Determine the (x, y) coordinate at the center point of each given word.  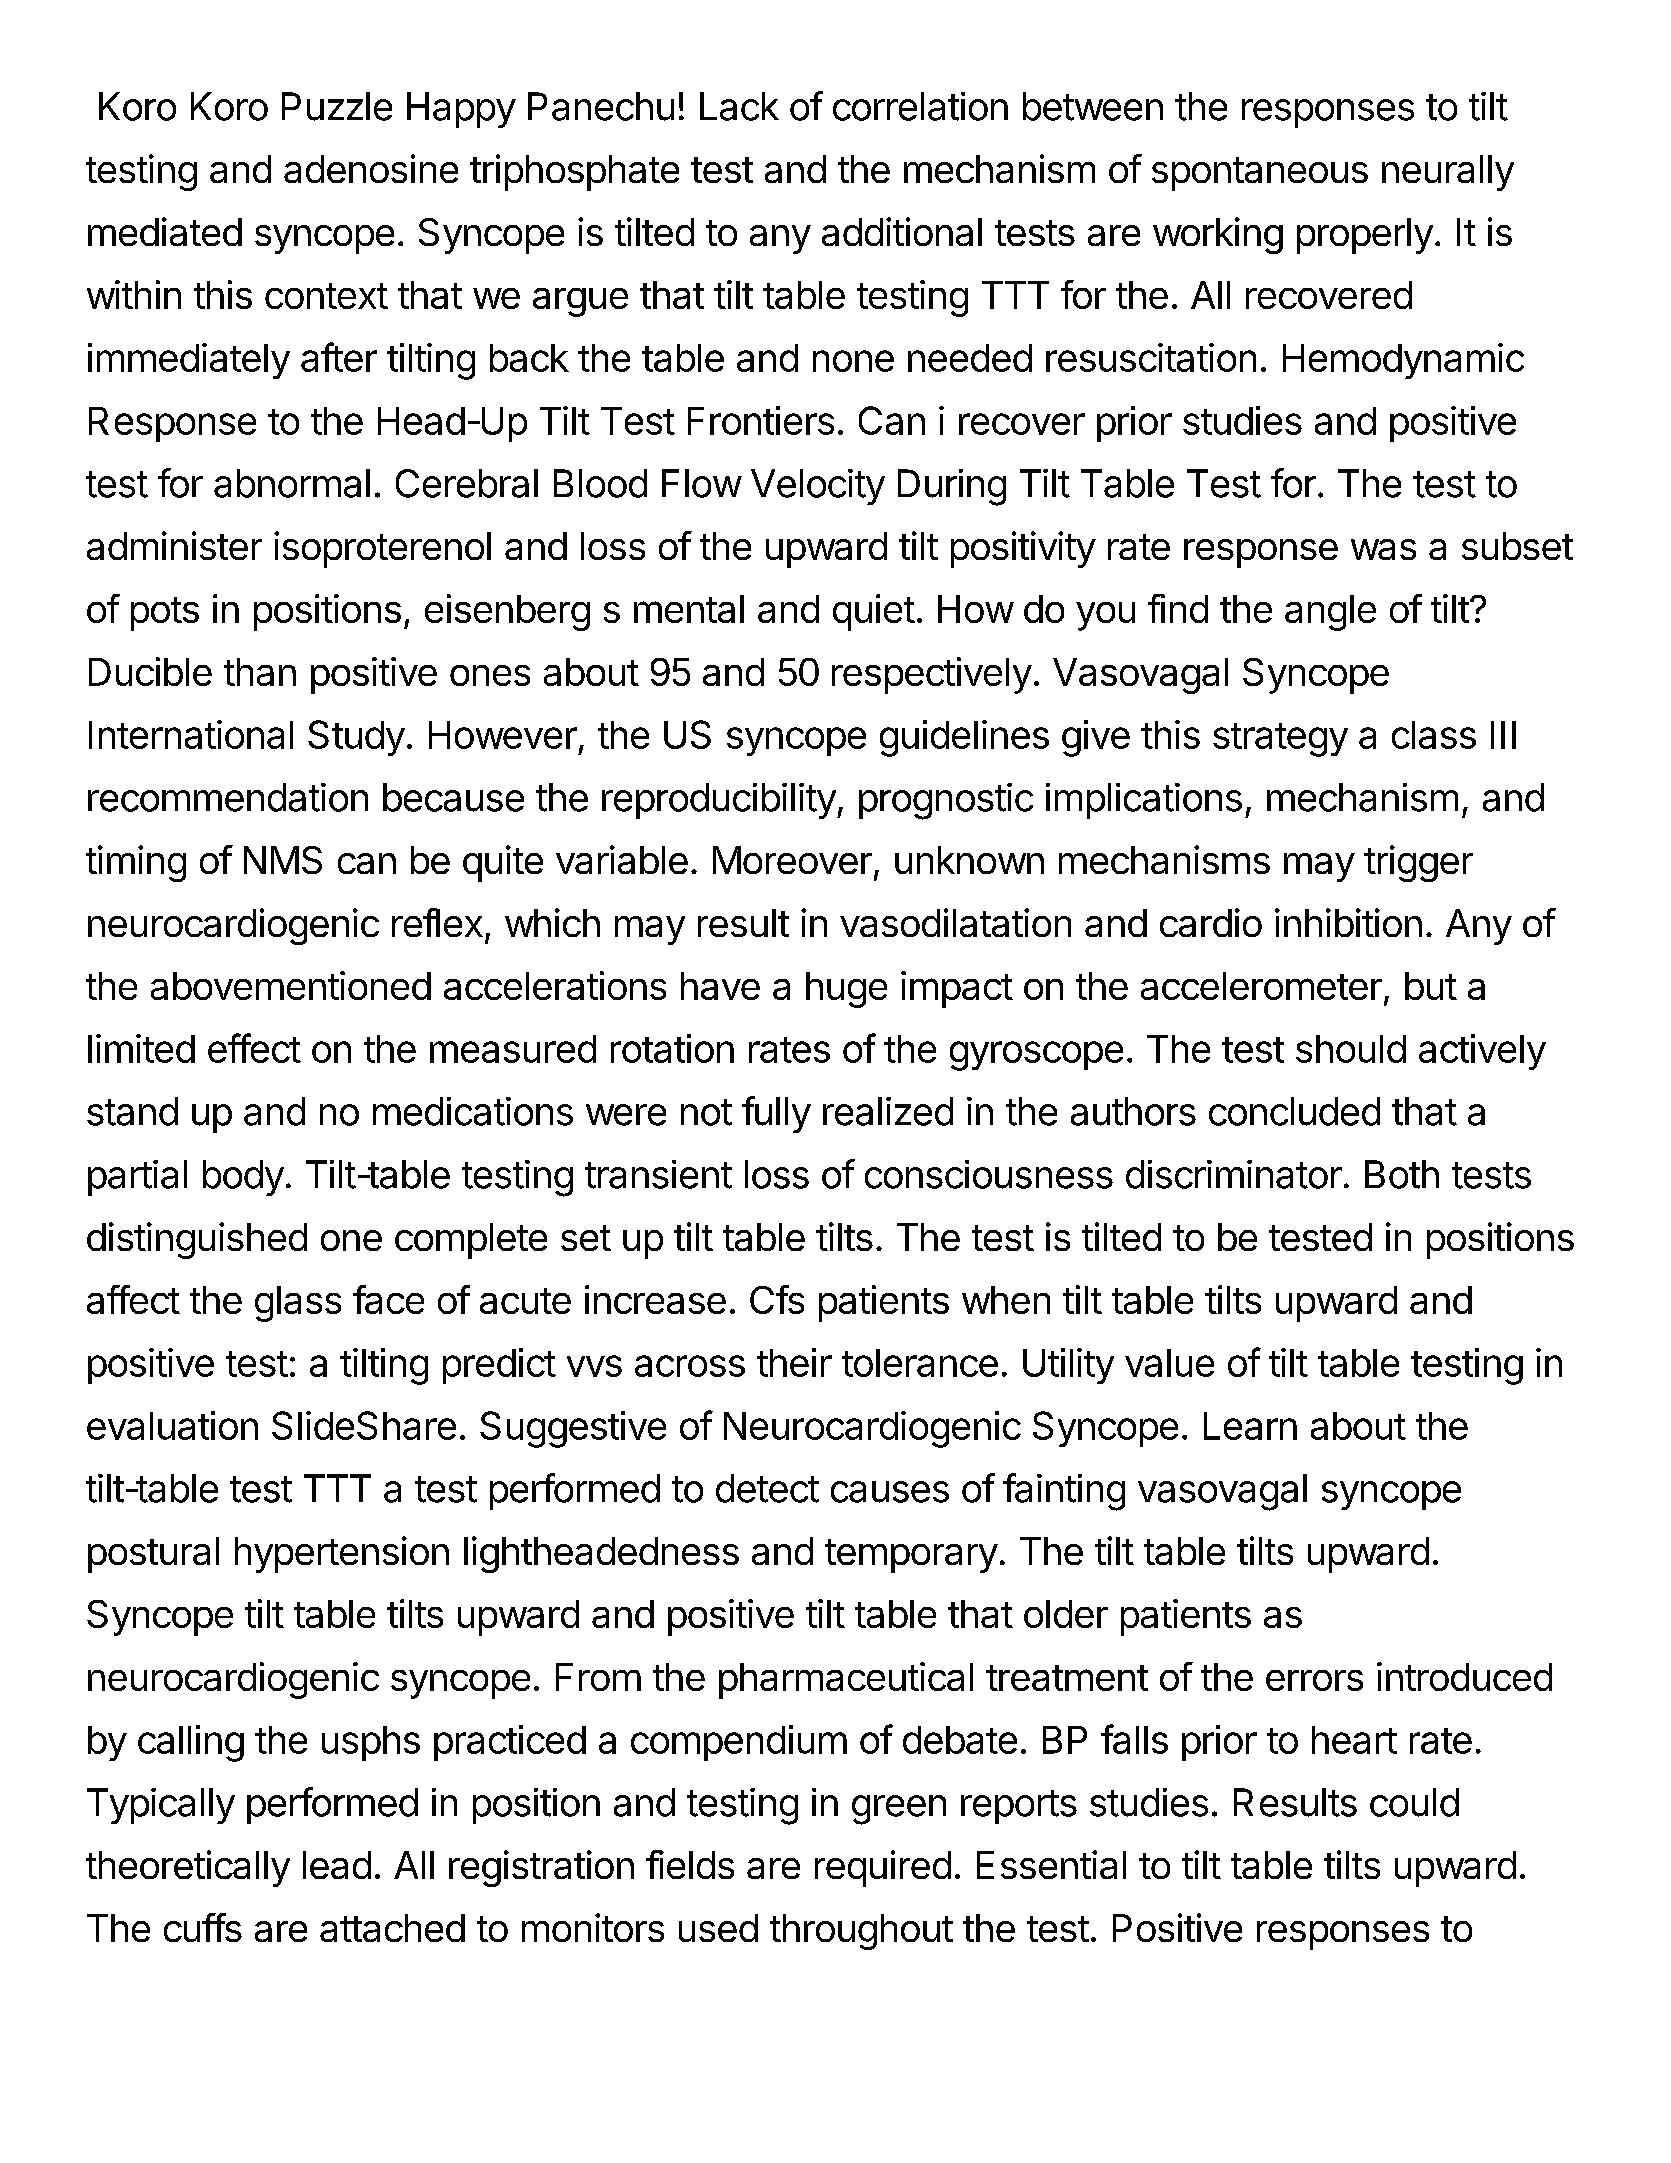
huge (846, 990)
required (883, 1868)
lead (337, 1865)
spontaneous (1260, 174)
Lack (739, 106)
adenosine (371, 168)
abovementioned (291, 985)
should (1351, 1049)
